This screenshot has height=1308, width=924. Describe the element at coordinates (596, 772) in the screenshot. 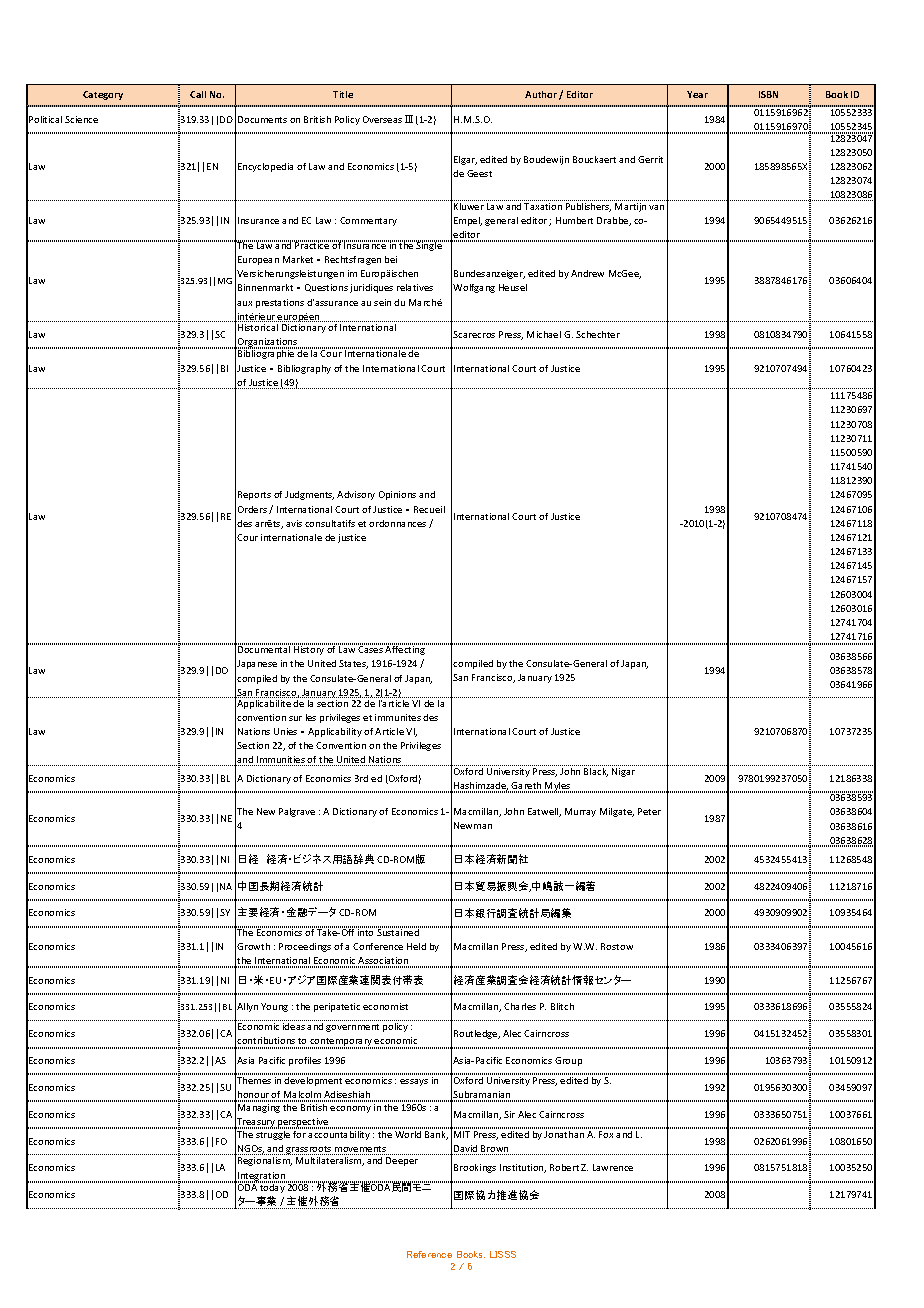

I see `Black` at that location.
